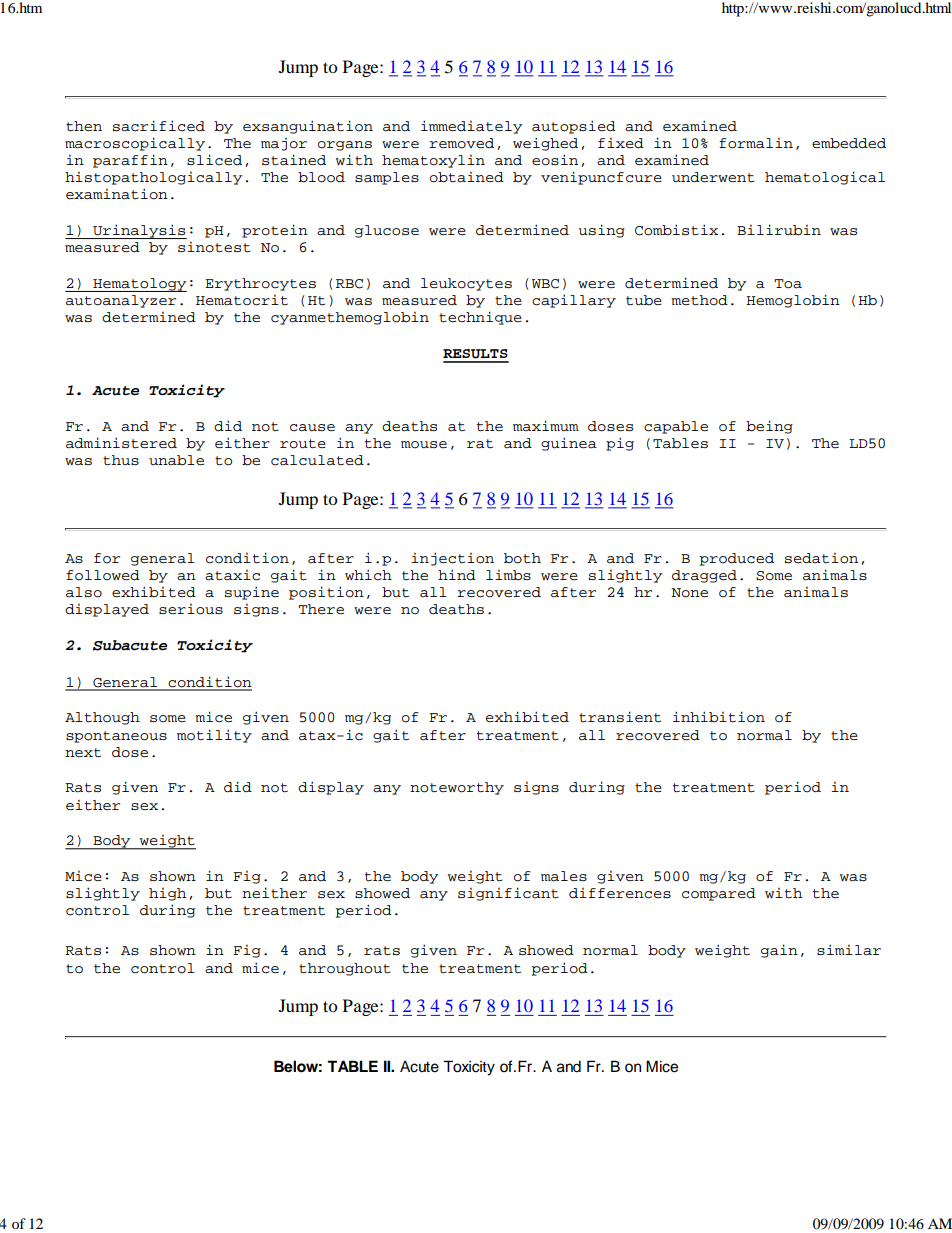 The height and width of the screenshot is (1233, 952). What do you see at coordinates (736, 559) in the screenshot?
I see `produced` at bounding box center [736, 559].
